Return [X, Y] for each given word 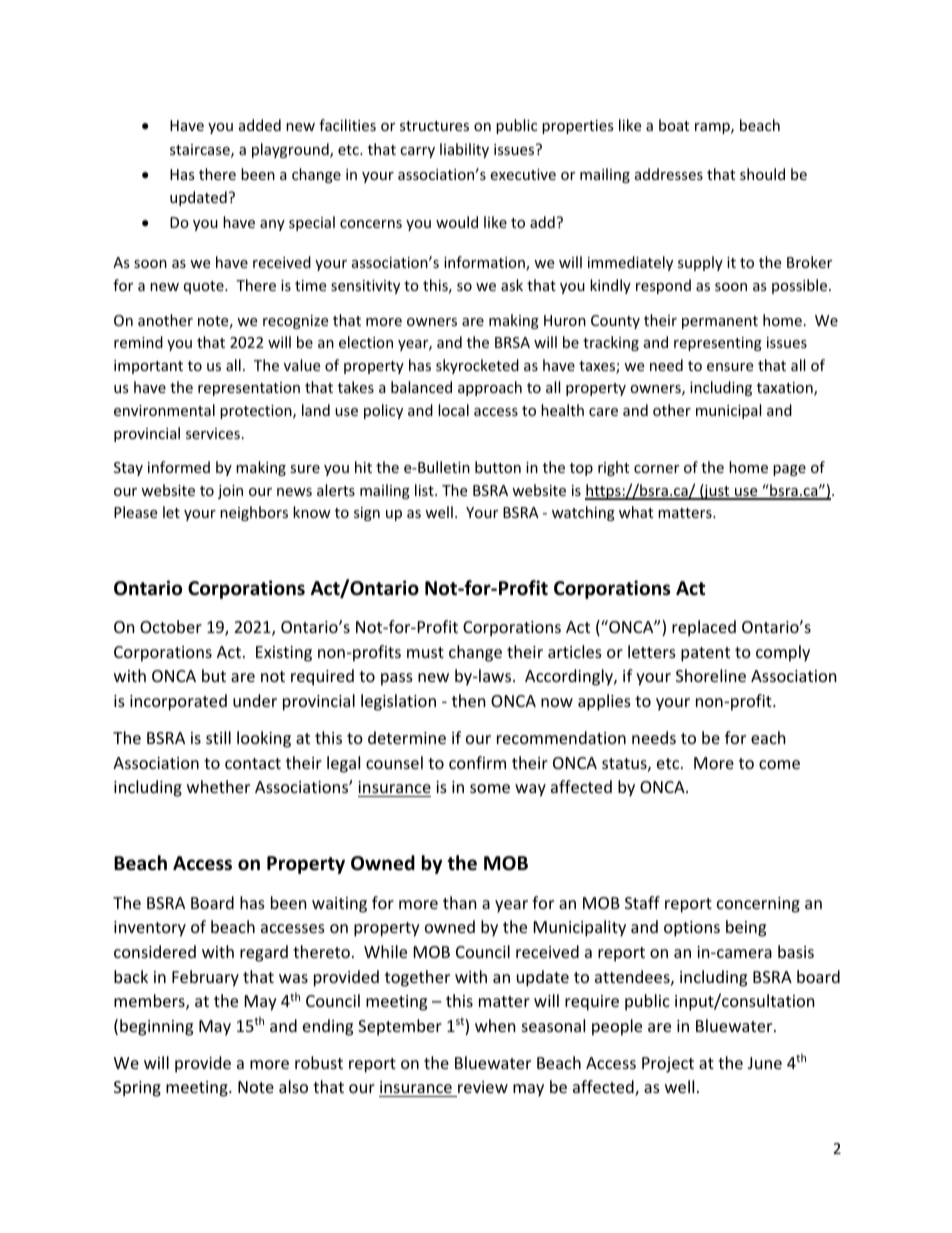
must [425, 652]
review [482, 1089]
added [260, 125]
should [762, 174]
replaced [704, 628]
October [171, 626]
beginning [156, 1027]
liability [464, 150]
